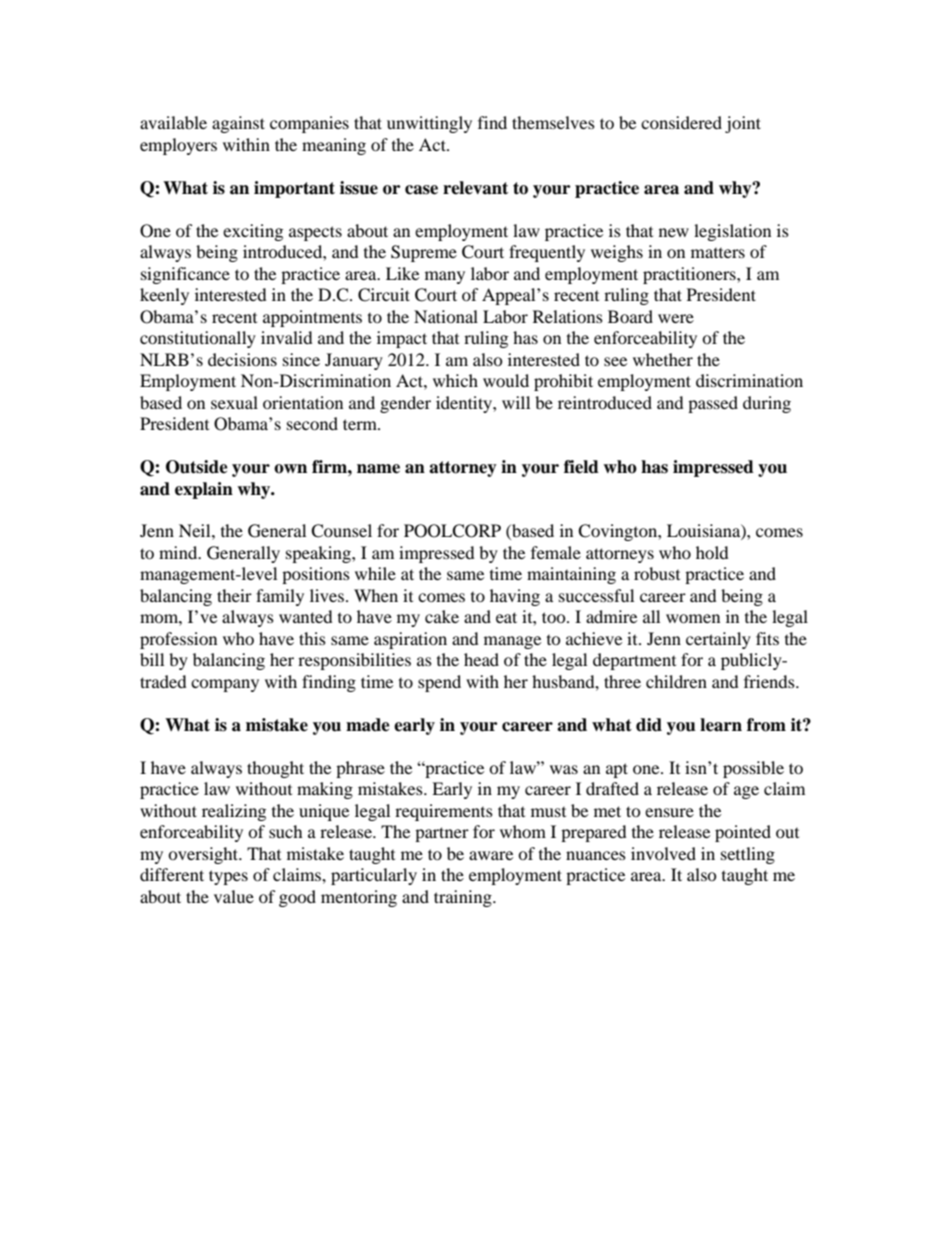 This page has height=1233, width=952. I want to click on profession, so click(178, 640).
